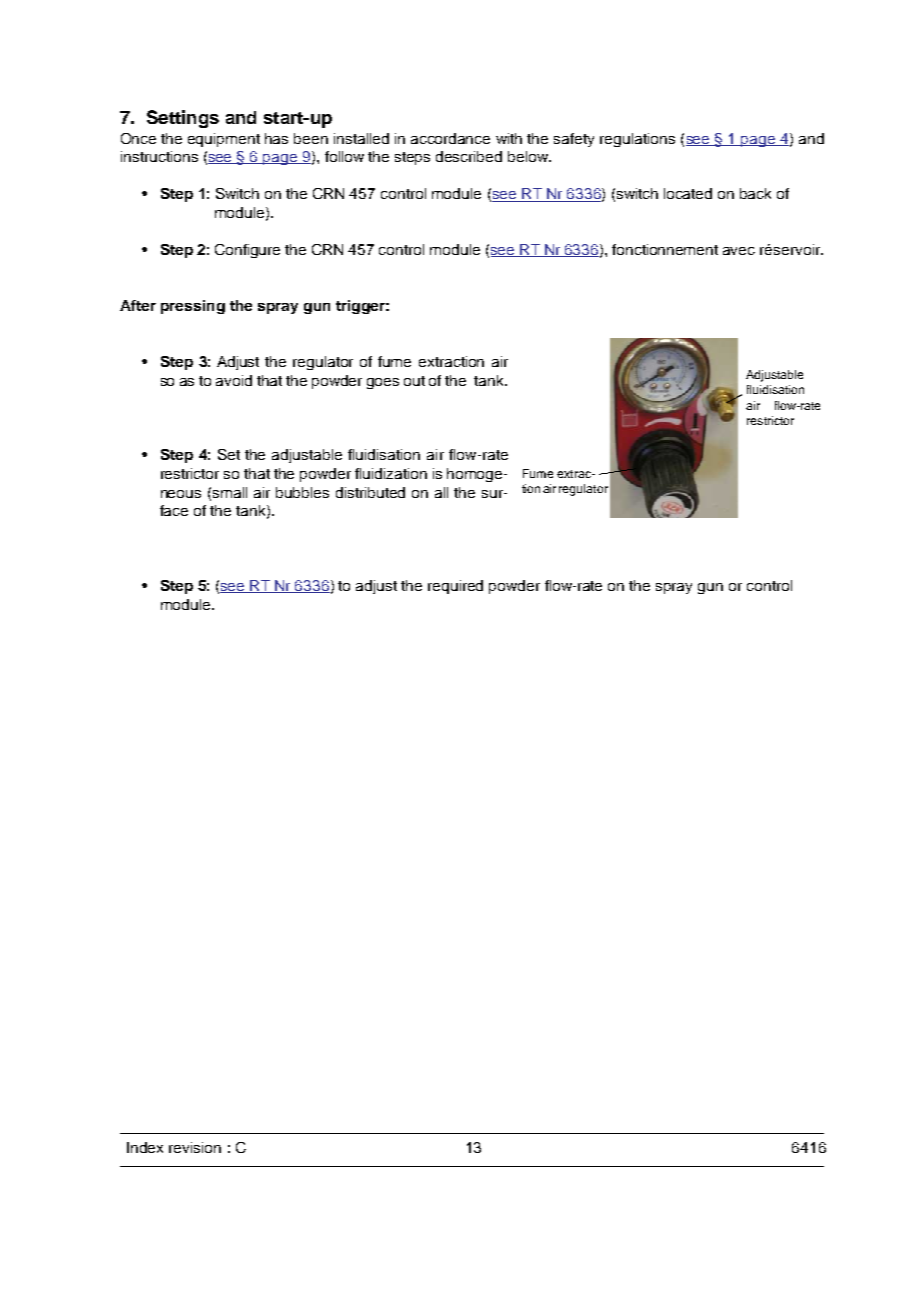 This document has height=1308, width=924. I want to click on Index, so click(145, 1147).
